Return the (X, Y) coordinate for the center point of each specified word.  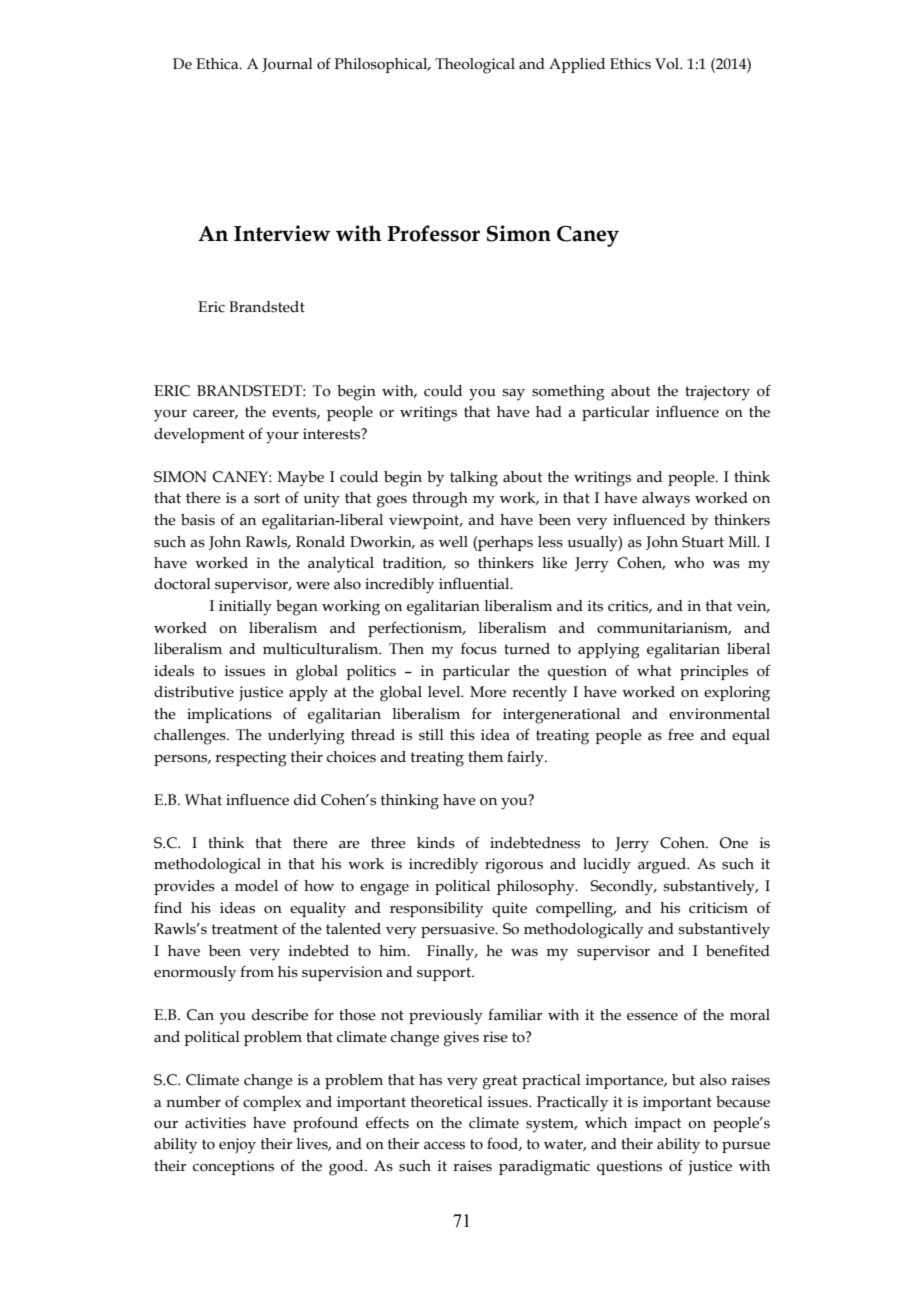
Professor (433, 233)
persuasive (459, 930)
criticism (718, 908)
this (462, 735)
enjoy (237, 1146)
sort (267, 498)
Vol (668, 64)
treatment (245, 929)
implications (229, 715)
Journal (287, 65)
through (440, 500)
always (666, 500)
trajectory (717, 393)
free (681, 735)
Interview (282, 233)
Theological (475, 66)
